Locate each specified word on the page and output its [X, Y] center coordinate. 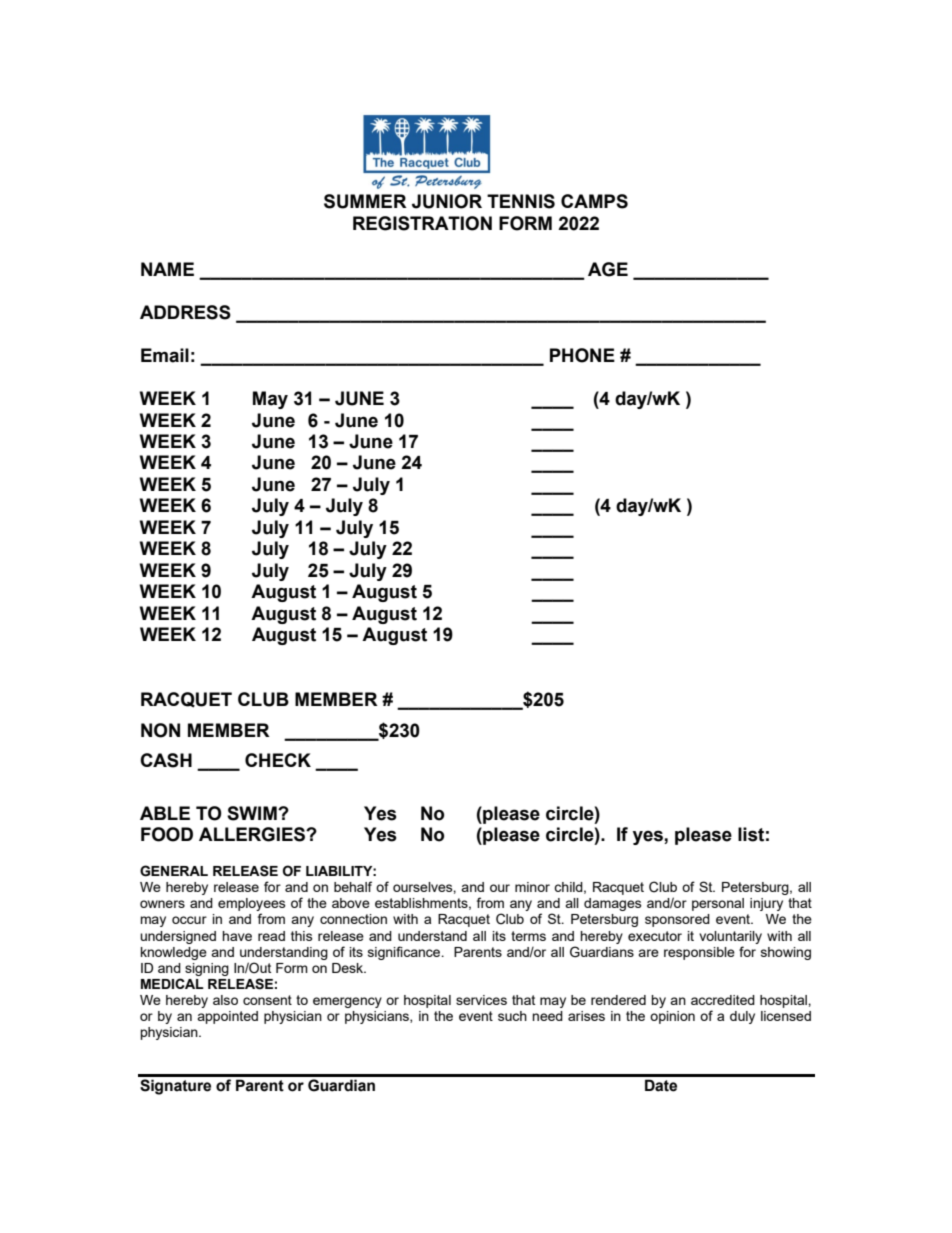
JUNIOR [447, 201]
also [225, 1000]
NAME [167, 269]
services [481, 1000]
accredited [723, 1000]
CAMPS [594, 201]
